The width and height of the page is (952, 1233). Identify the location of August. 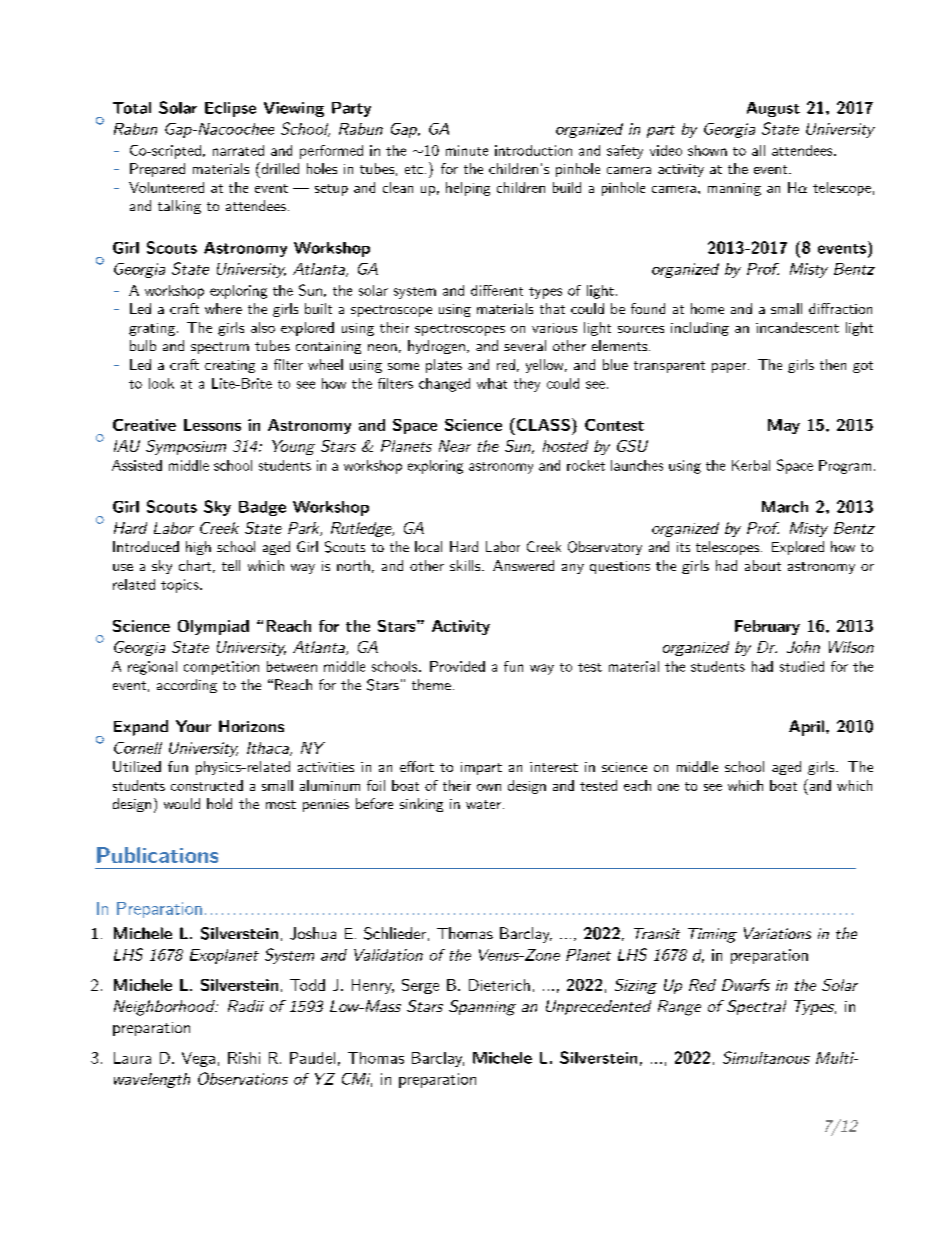
(773, 109).
